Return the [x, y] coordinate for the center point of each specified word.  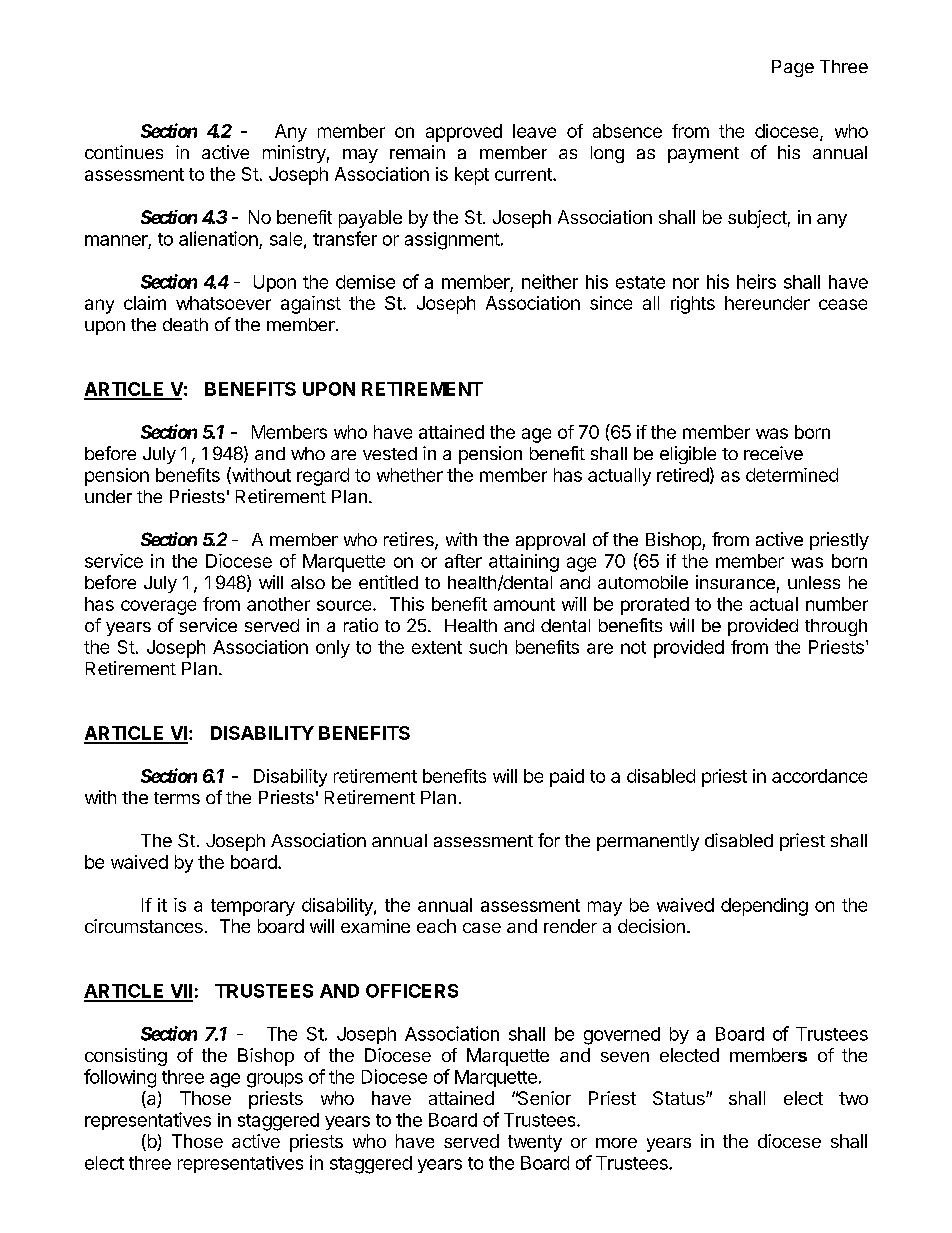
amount [524, 604]
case [482, 928]
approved [464, 133]
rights [693, 305]
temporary [253, 907]
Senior [543, 1098]
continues [124, 152]
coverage [158, 607]
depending [764, 907]
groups [275, 1080]
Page [793, 68]
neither [550, 281]
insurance [735, 582]
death [185, 324]
